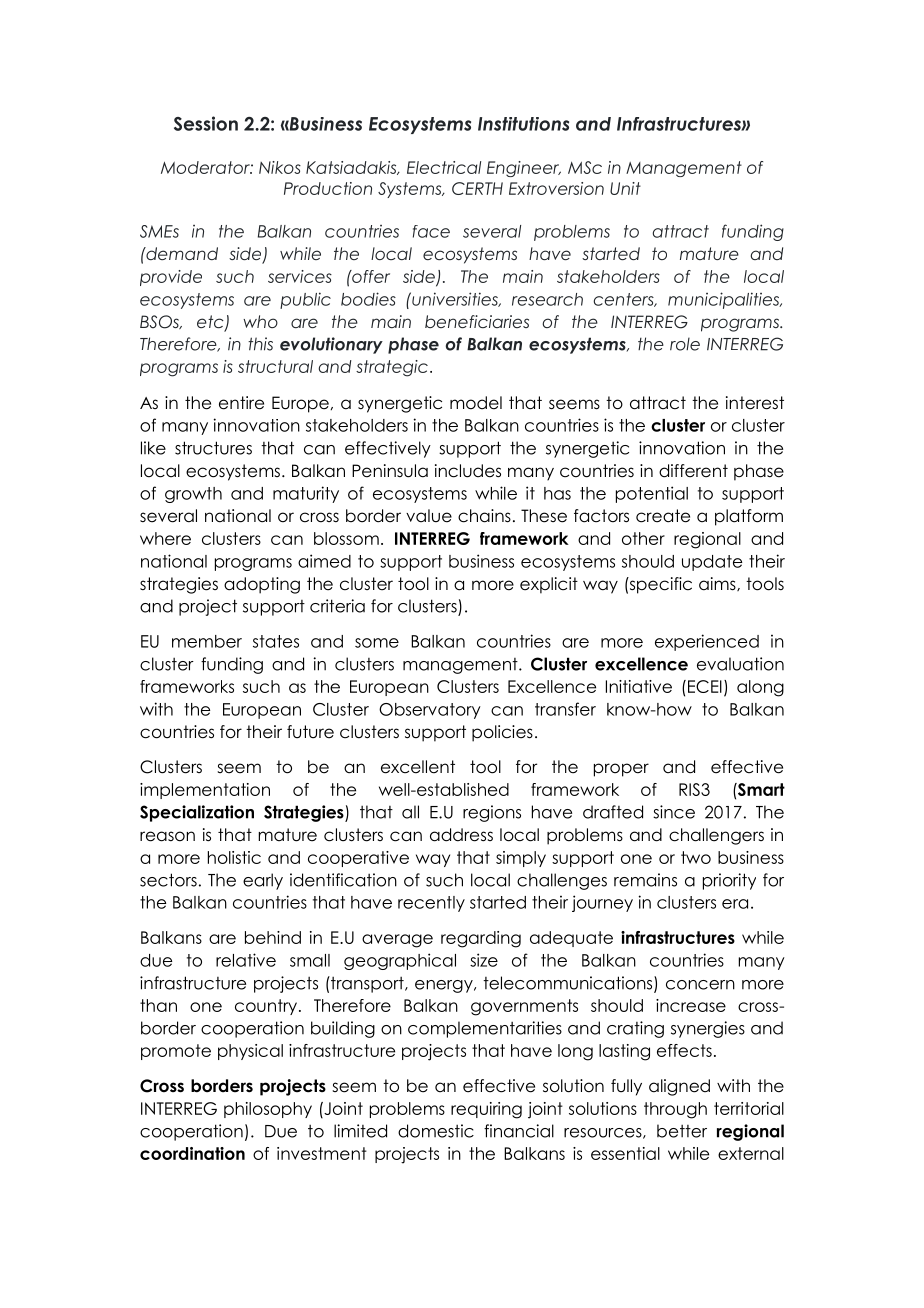 Image resolution: width=924 pixels, height=1308 pixels. Describe the element at coordinates (268, 1110) in the screenshot. I see `philosophy` at that location.
